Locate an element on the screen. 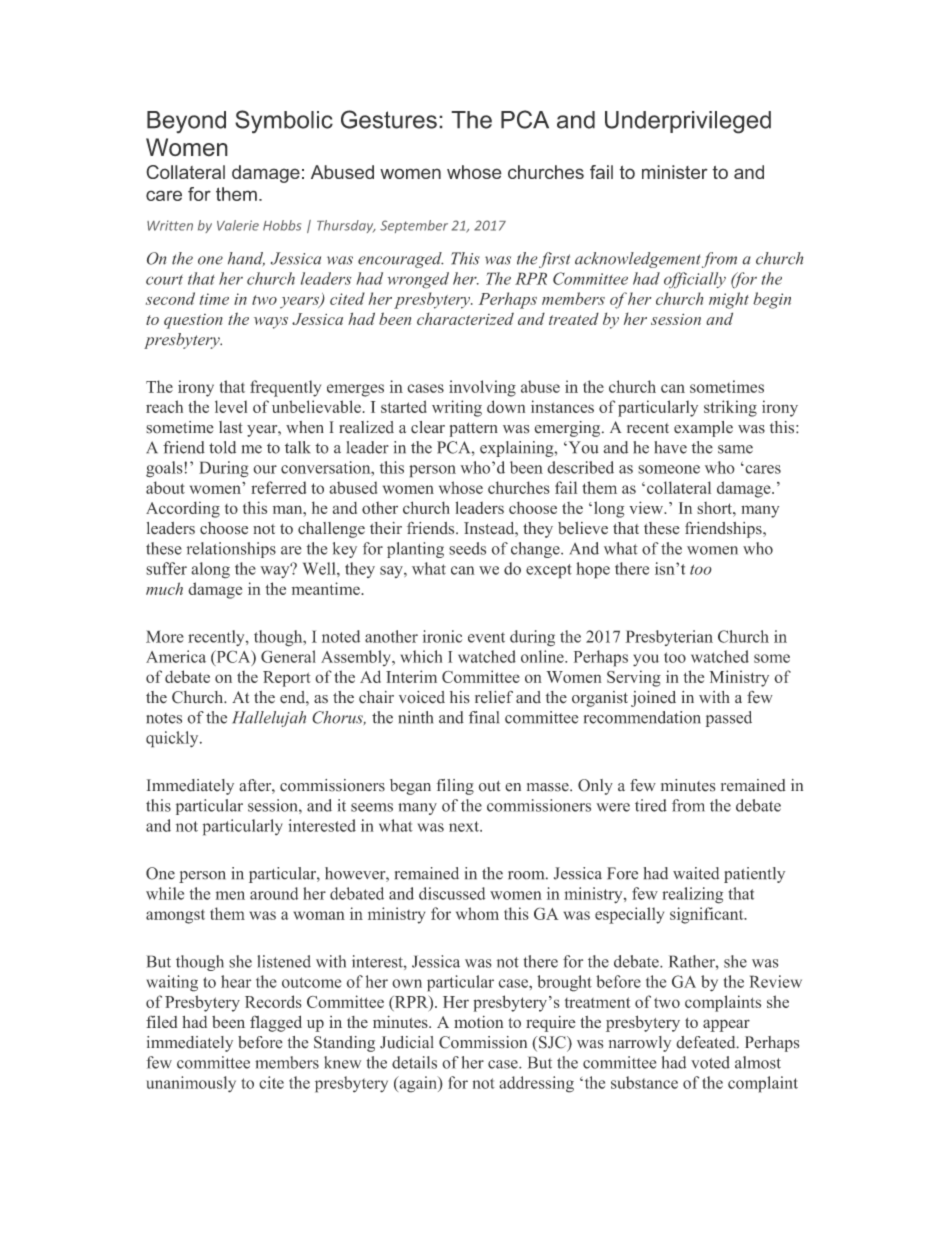 The height and width of the screenshot is (1233, 952). motion is located at coordinates (479, 1022).
